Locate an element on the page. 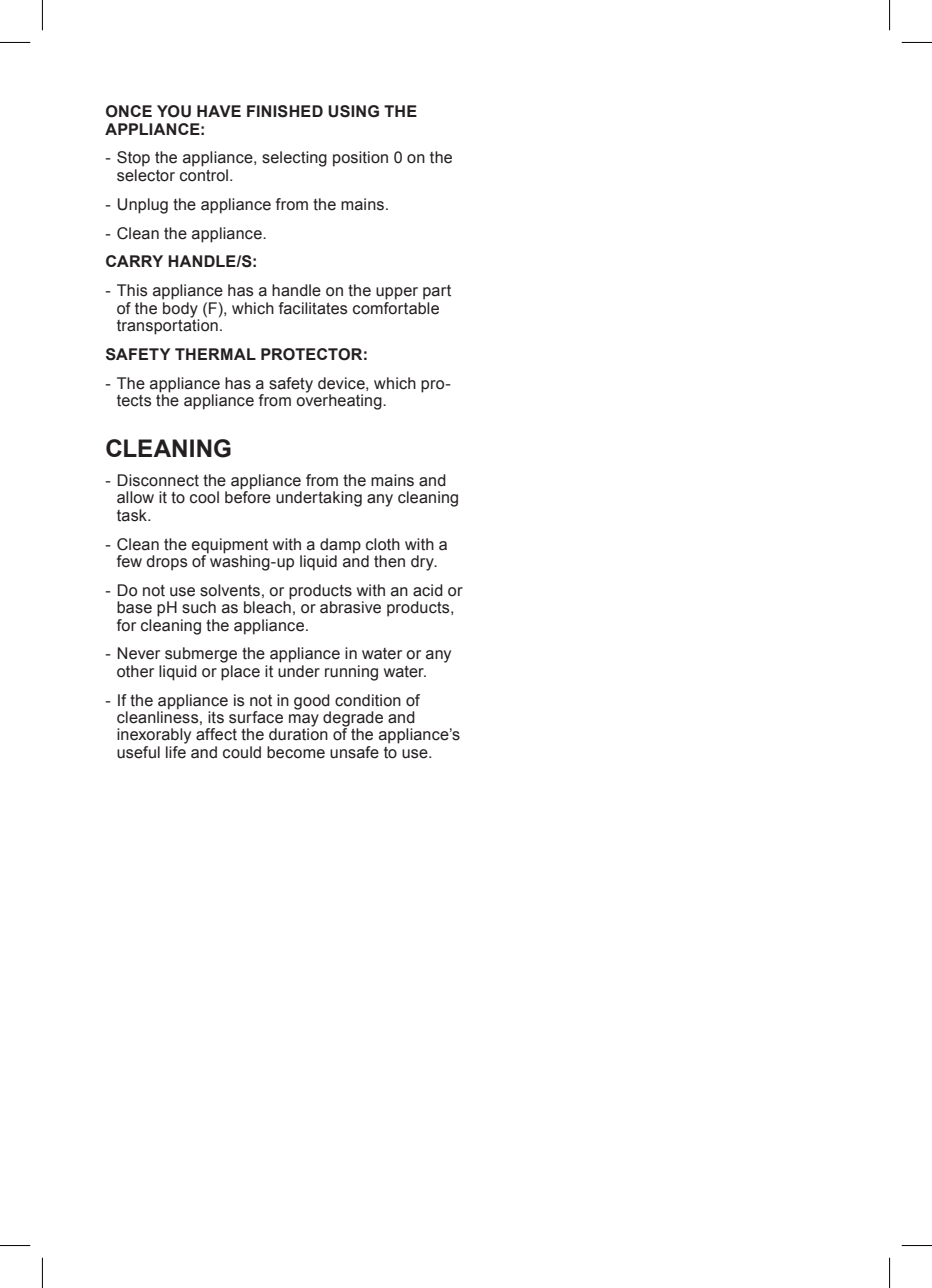  acid is located at coordinates (428, 590).
